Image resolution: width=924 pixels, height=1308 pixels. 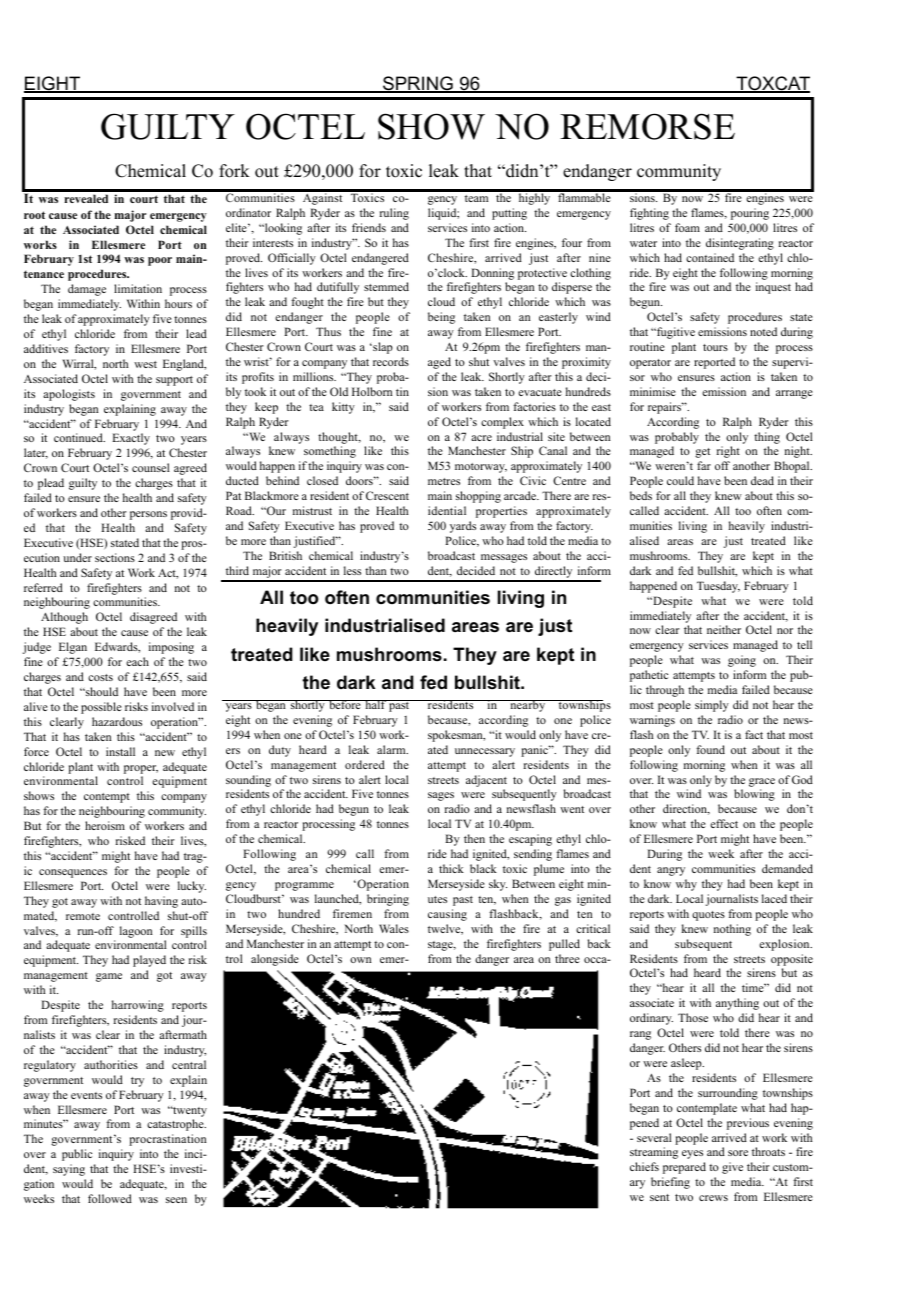 What do you see at coordinates (394, 928) in the screenshot?
I see `Wales` at bounding box center [394, 928].
